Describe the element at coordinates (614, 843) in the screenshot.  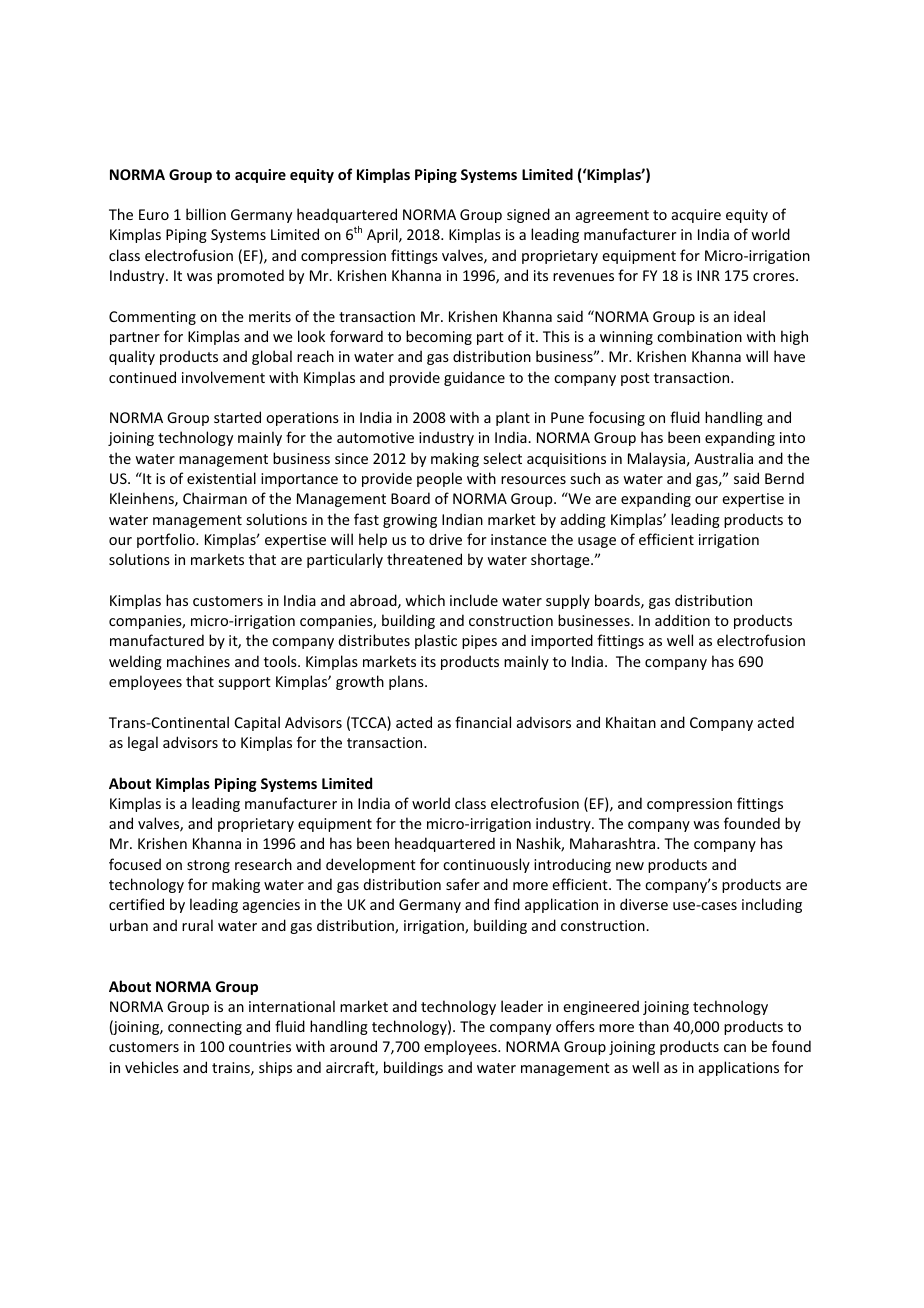
I see `Maharashtra` at that location.
